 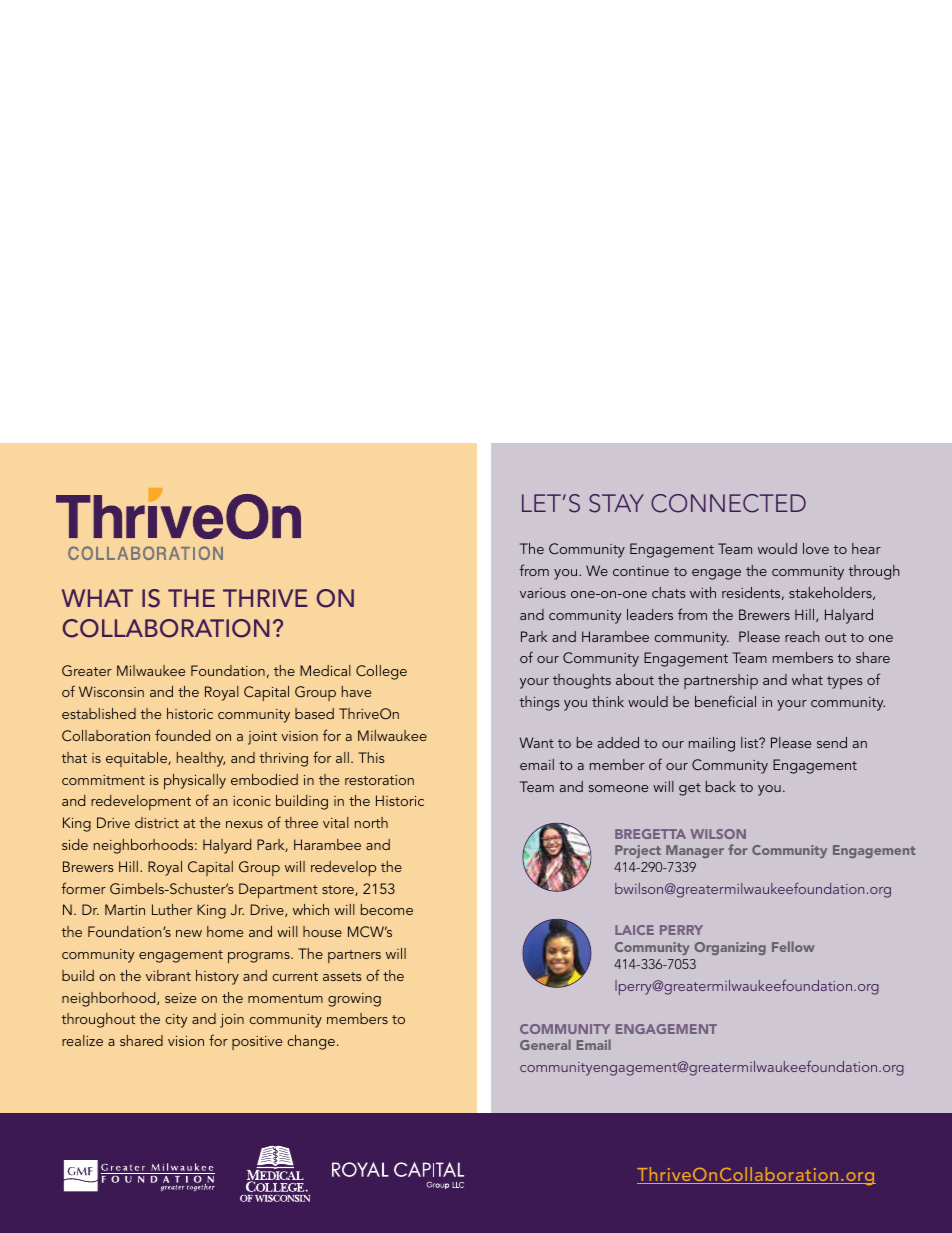 What do you see at coordinates (545, 1044) in the document?
I see `General` at bounding box center [545, 1044].
